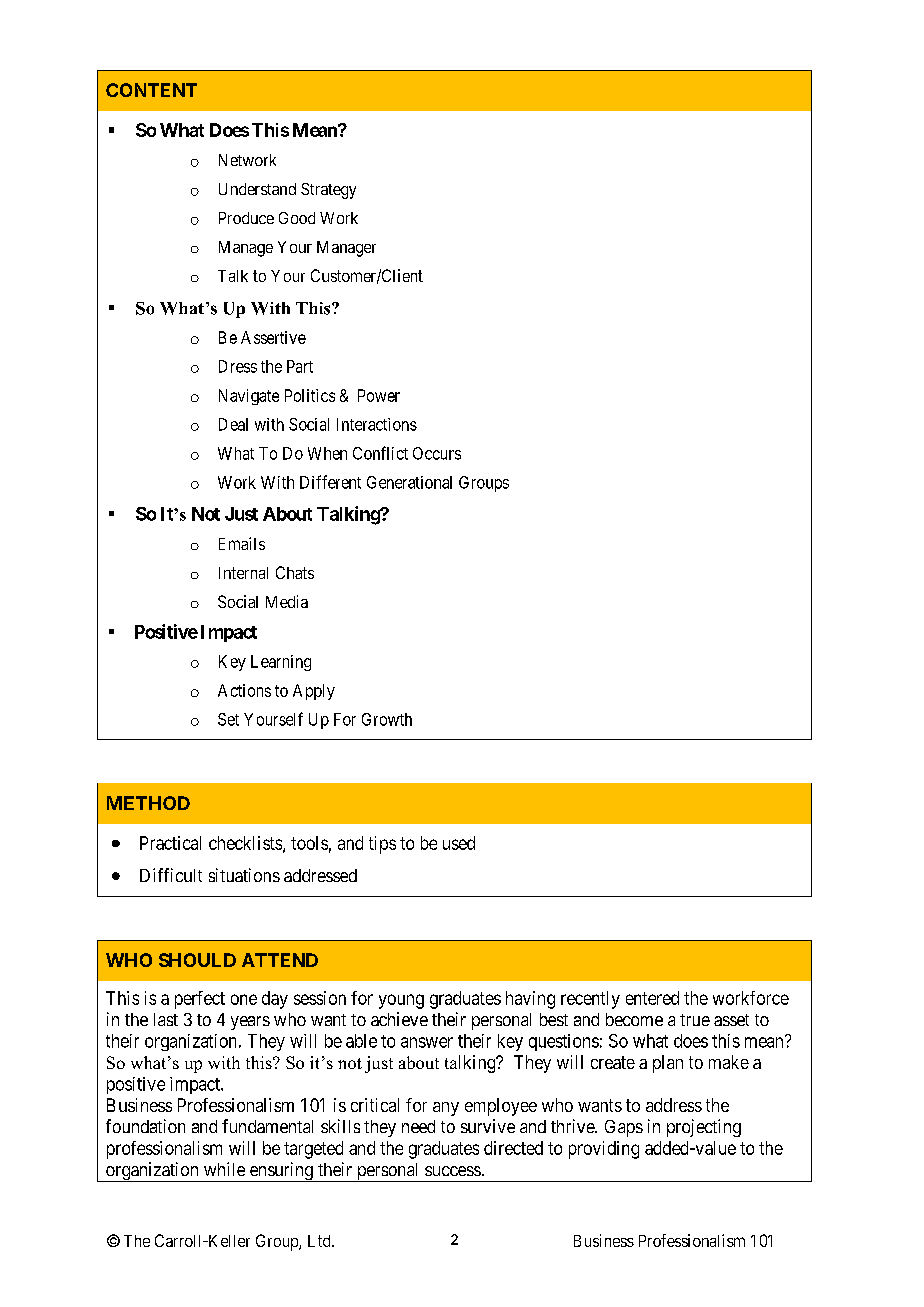 The height and width of the page is (1307, 924). What do you see at coordinates (224, 1169) in the page?
I see `while` at bounding box center [224, 1169].
